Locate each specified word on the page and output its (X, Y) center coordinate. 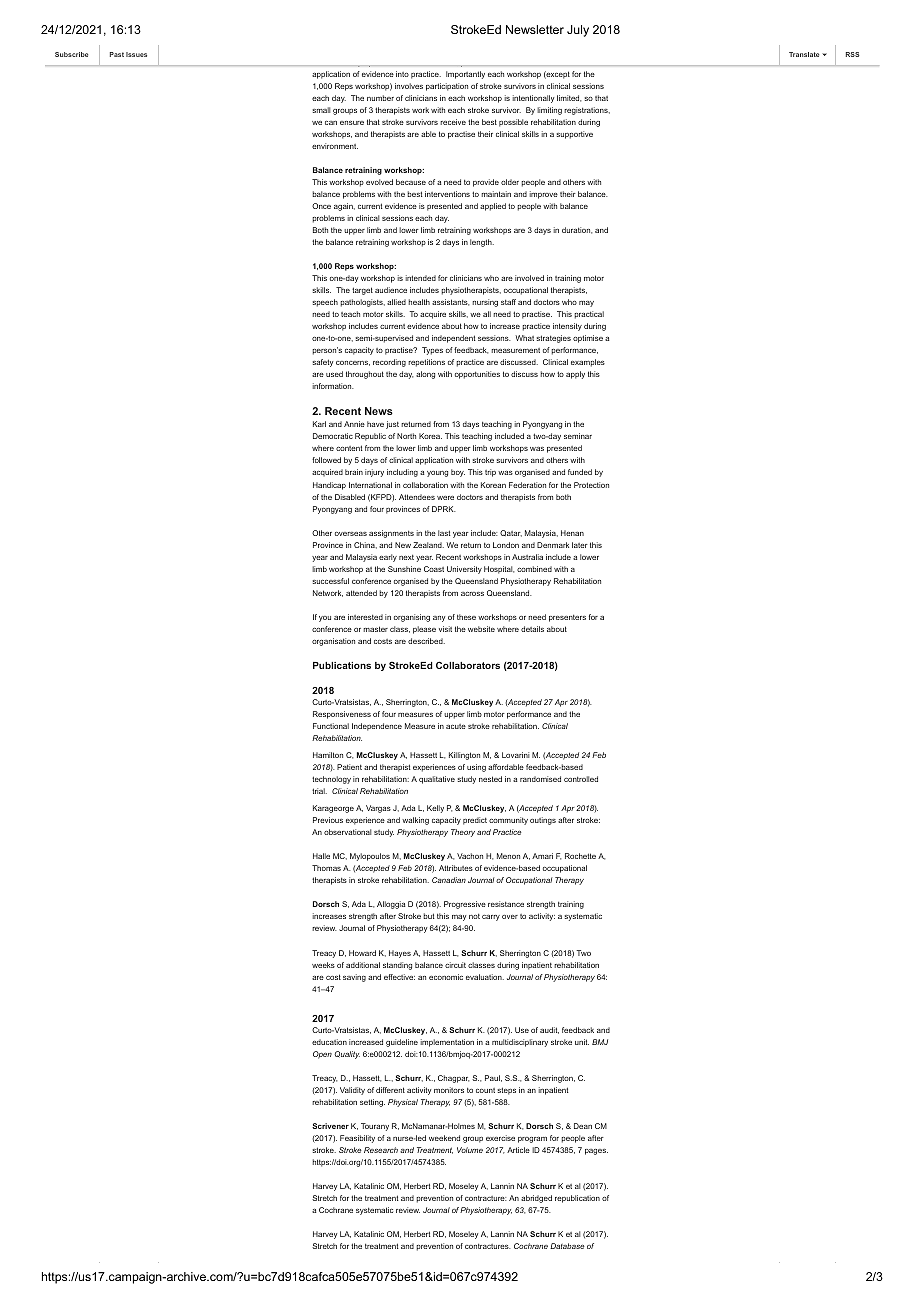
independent (454, 339)
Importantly (465, 75)
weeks (323, 965)
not (474, 916)
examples (588, 363)
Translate (804, 54)
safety (322, 363)
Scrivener (330, 1126)
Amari (542, 856)
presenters (567, 618)
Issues (136, 54)
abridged (536, 1199)
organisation (333, 642)
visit (445, 629)
